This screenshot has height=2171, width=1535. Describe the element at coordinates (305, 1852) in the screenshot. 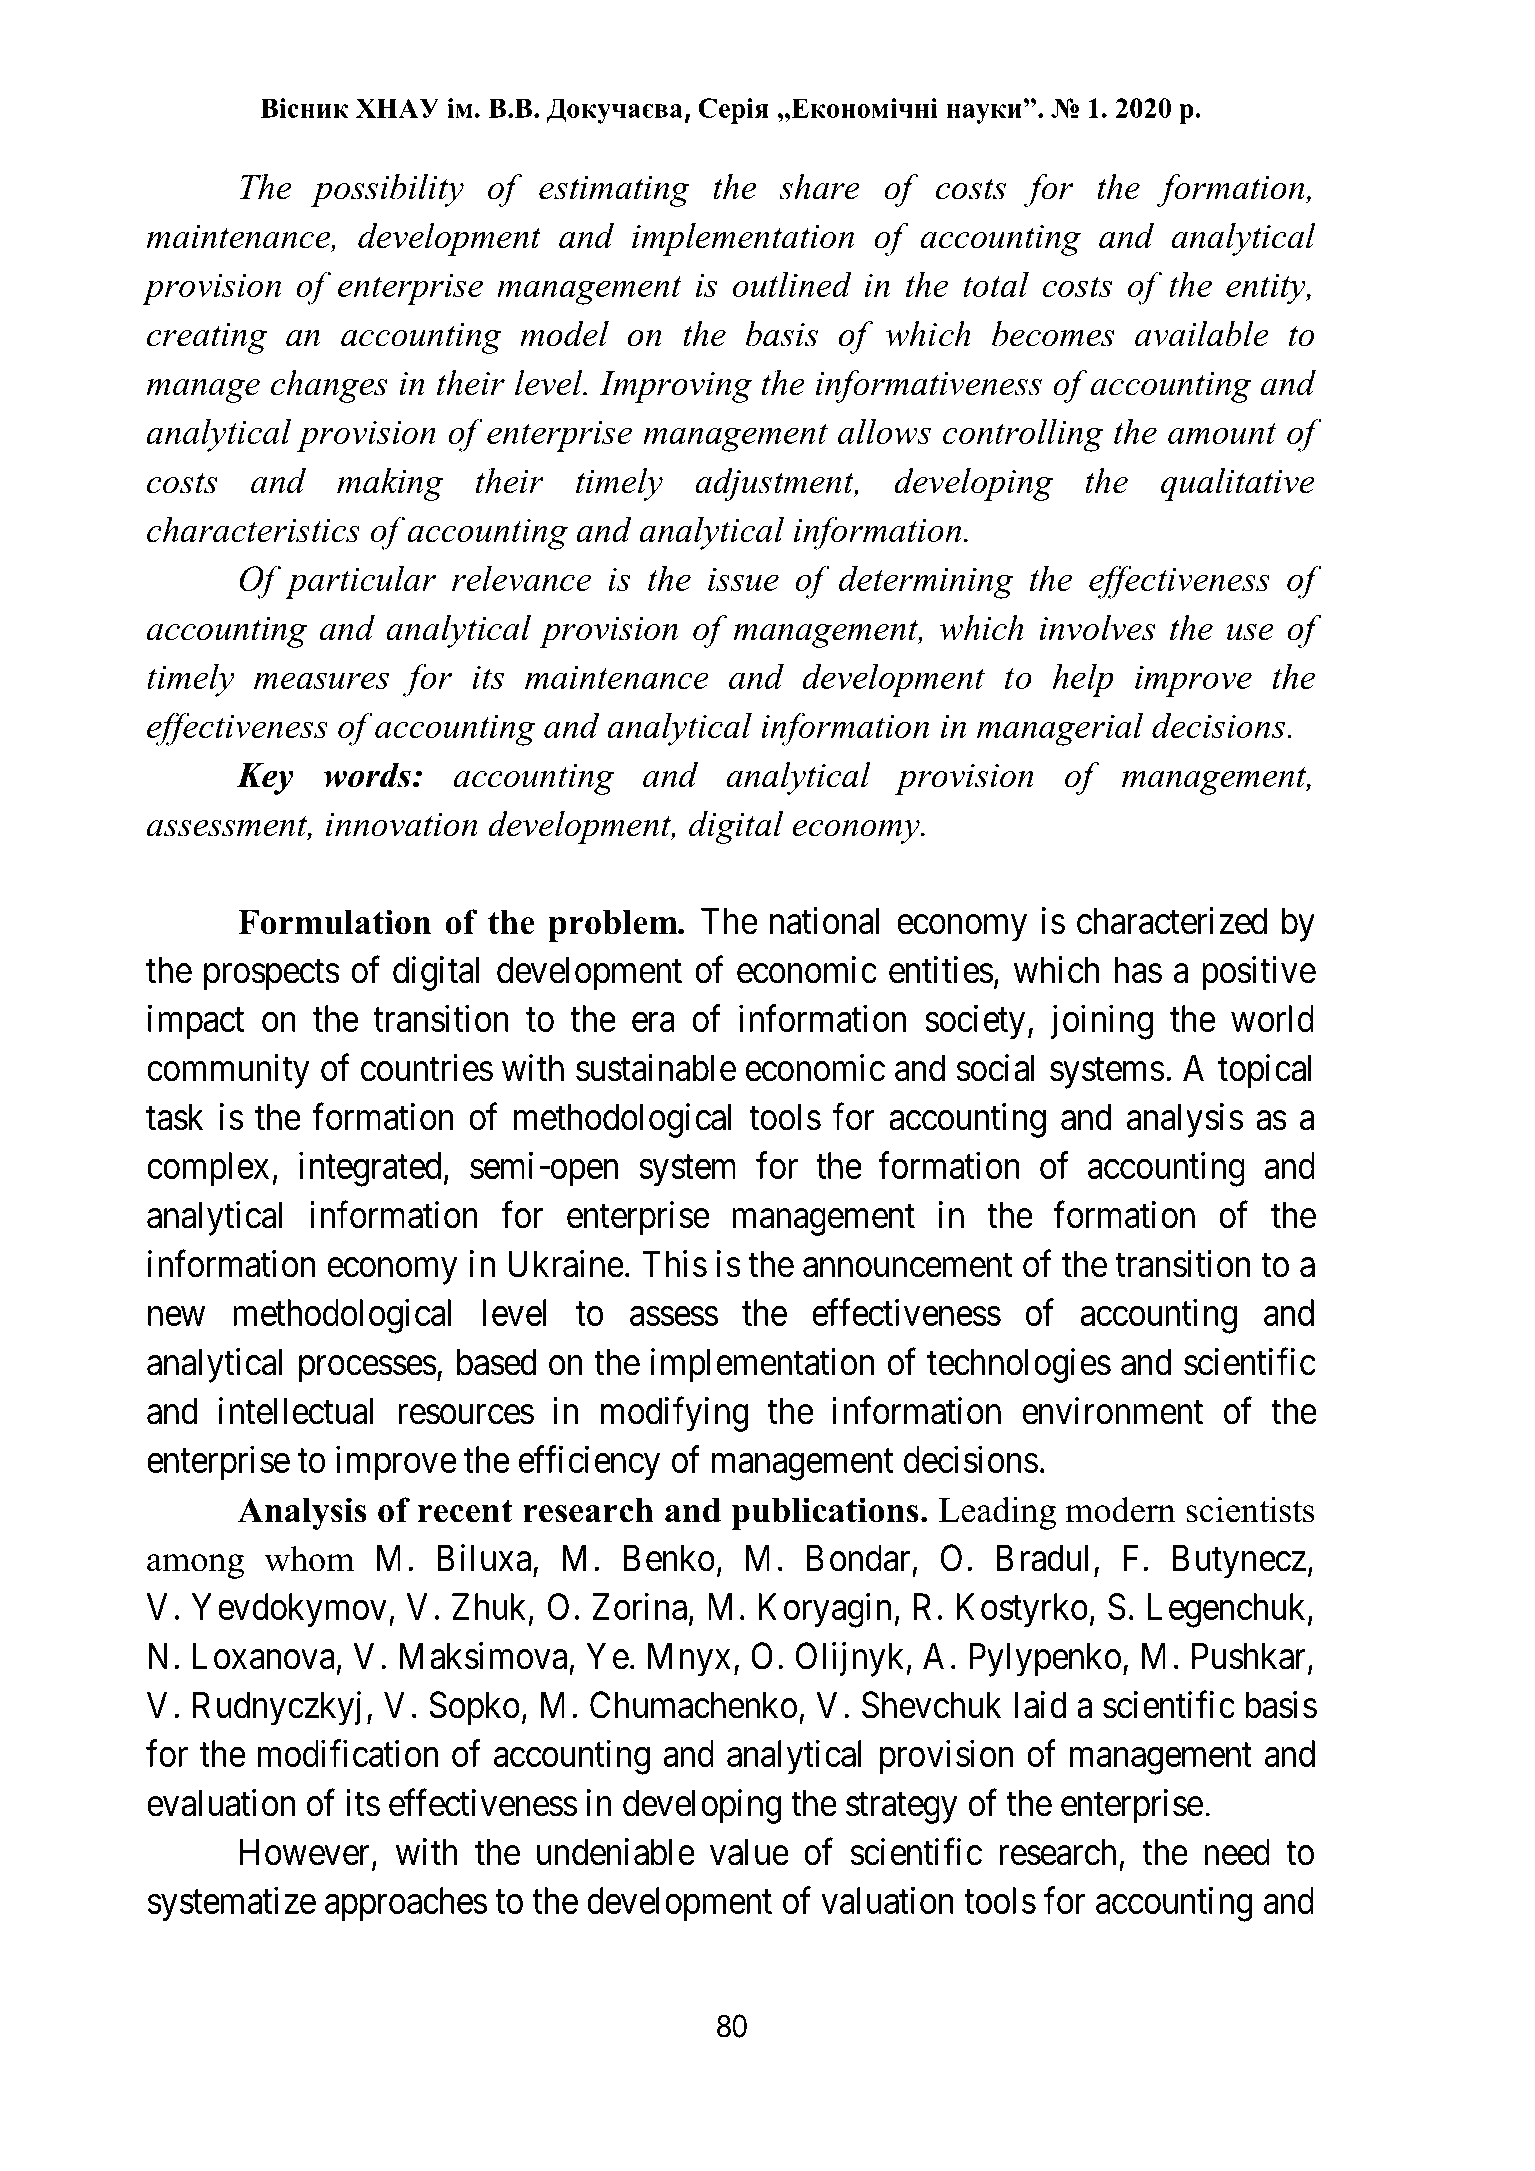

I see `However` at that location.
